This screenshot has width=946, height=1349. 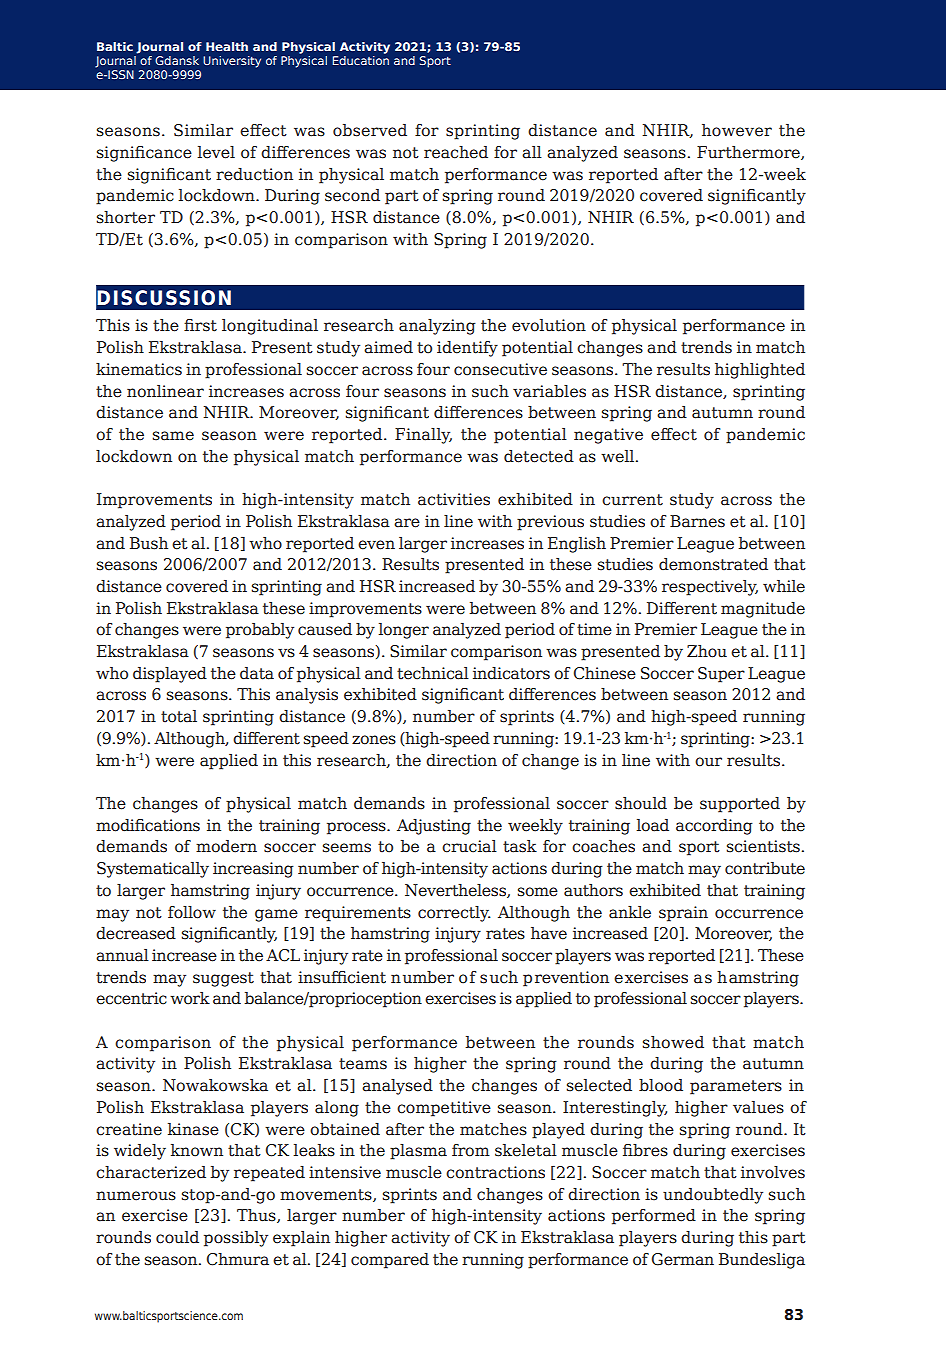 I want to click on correctly, so click(x=453, y=914).
